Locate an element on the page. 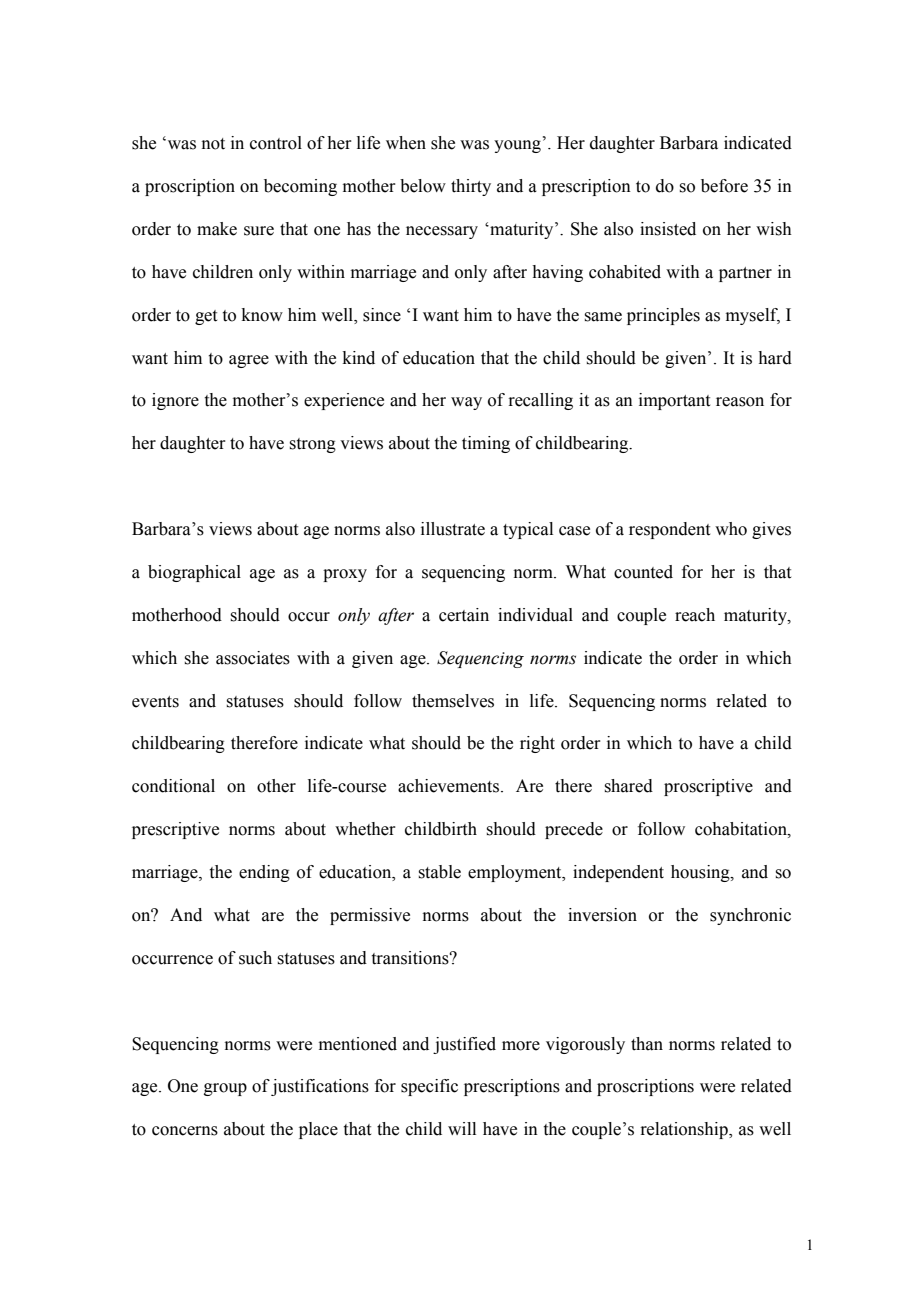 The height and width of the image is (1308, 924). who is located at coordinates (731, 529).
